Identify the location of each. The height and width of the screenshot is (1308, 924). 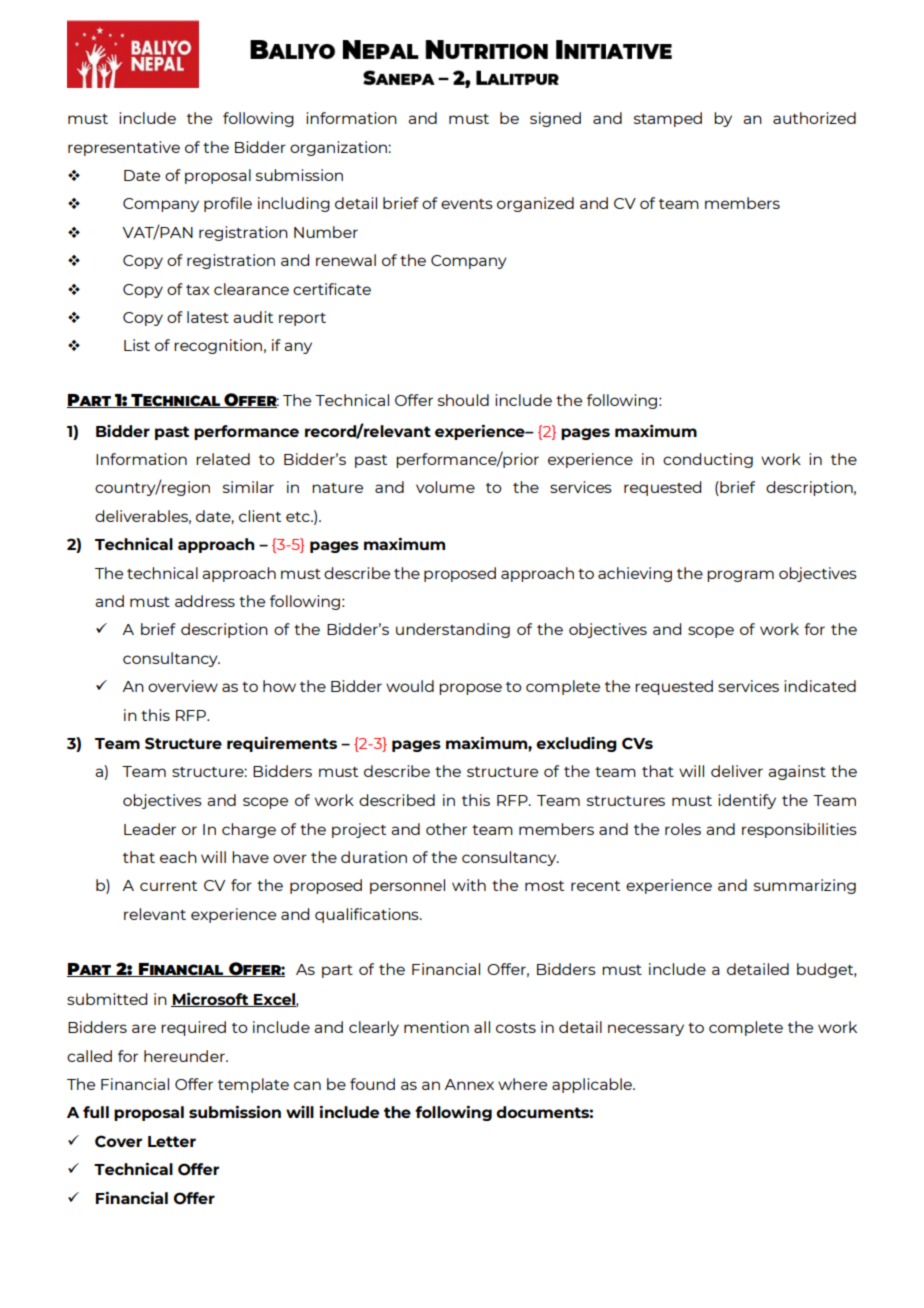
(178, 857).
